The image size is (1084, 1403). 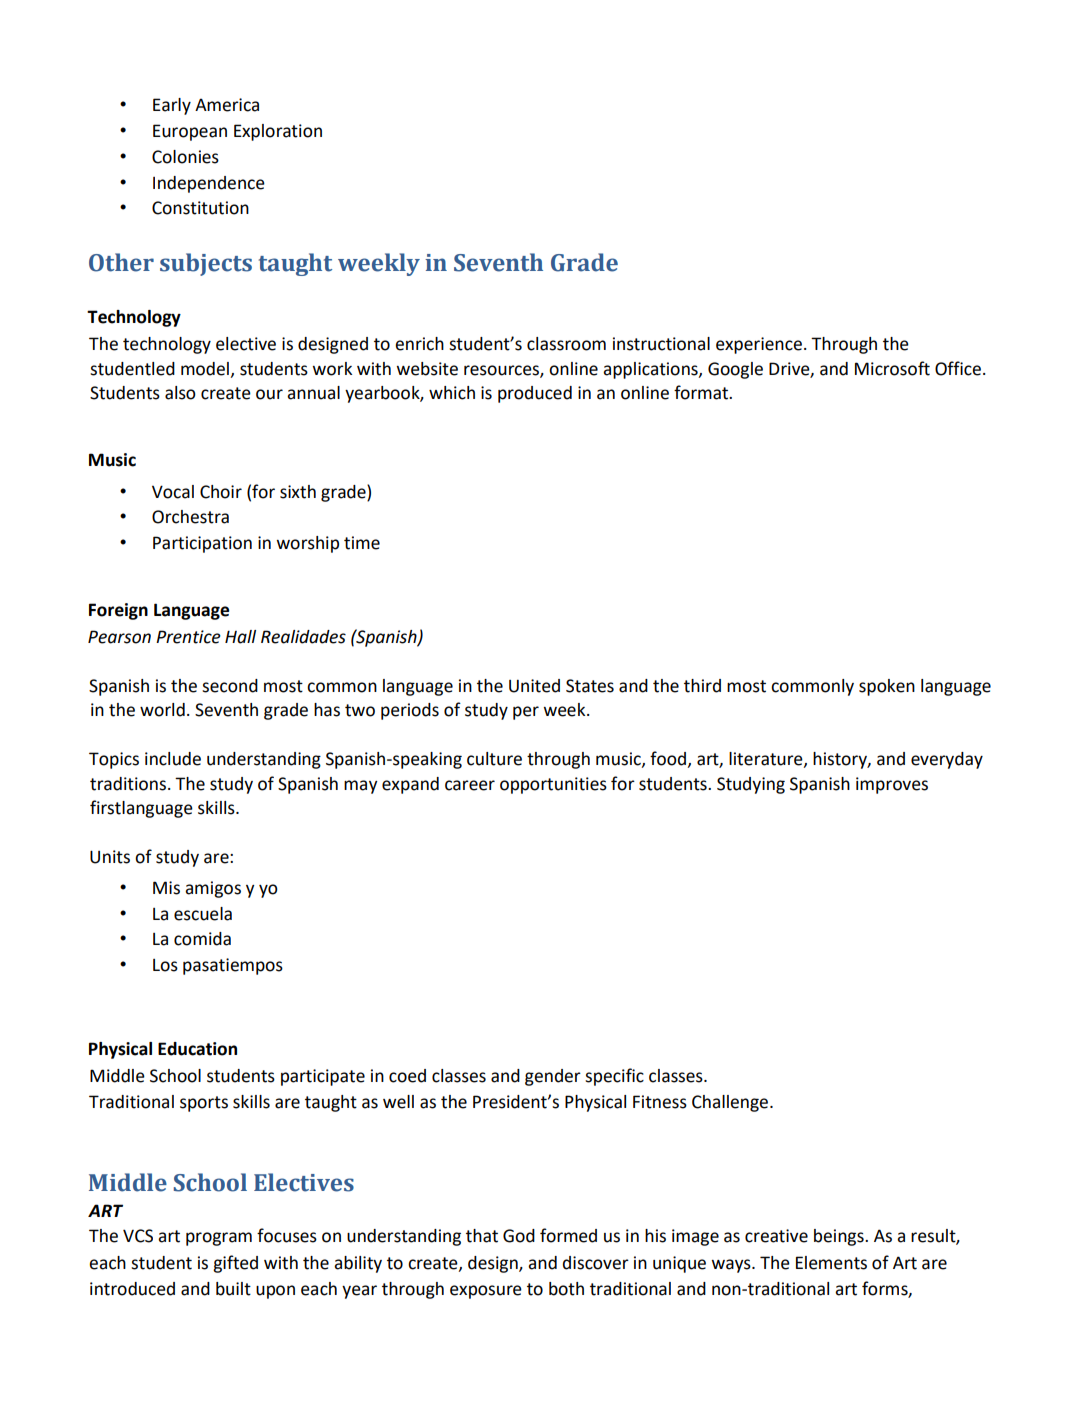 What do you see at coordinates (759, 345) in the image?
I see `experience` at bounding box center [759, 345].
